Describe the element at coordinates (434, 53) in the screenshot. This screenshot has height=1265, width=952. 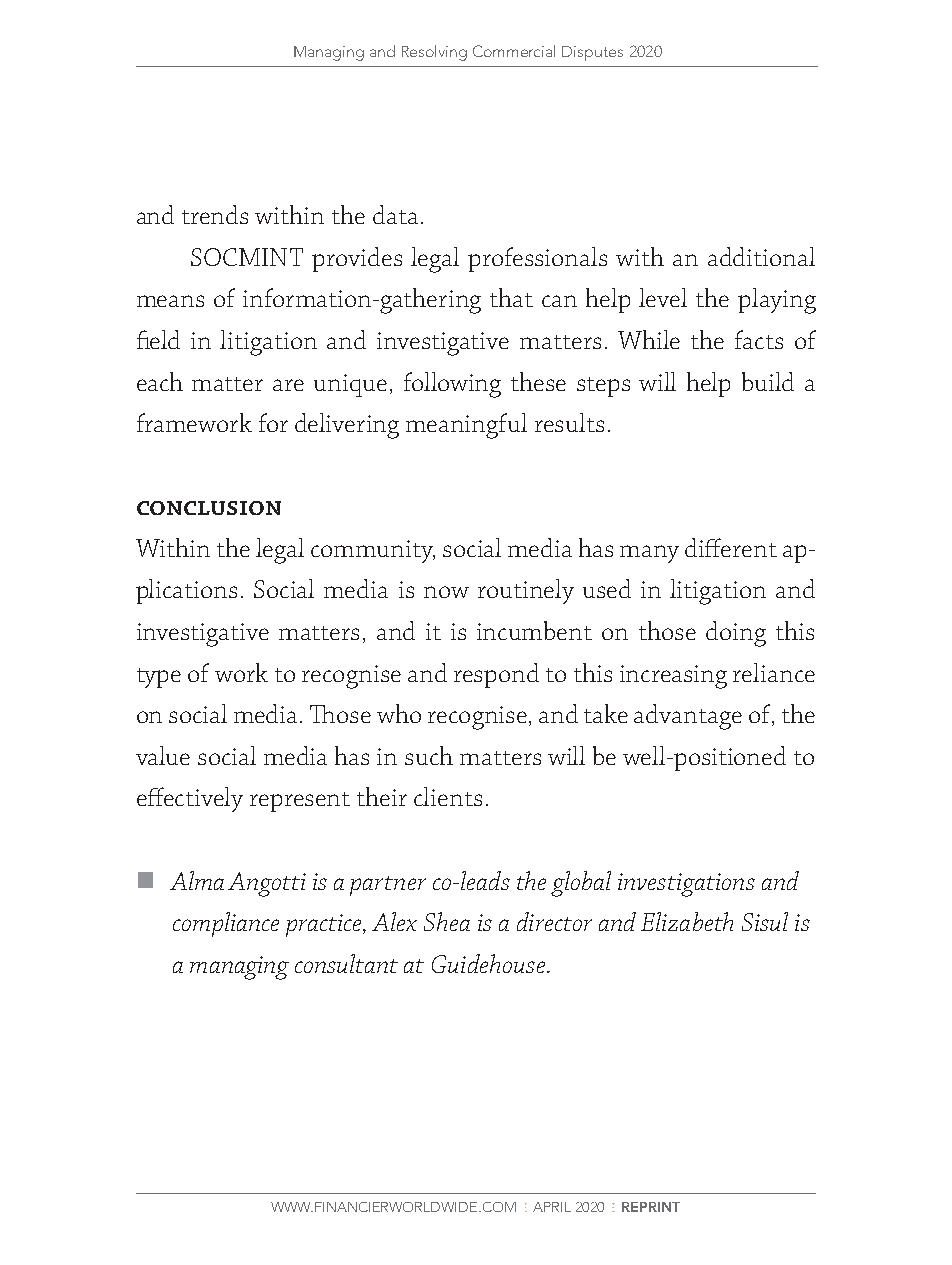
I see `Resolving` at that location.
